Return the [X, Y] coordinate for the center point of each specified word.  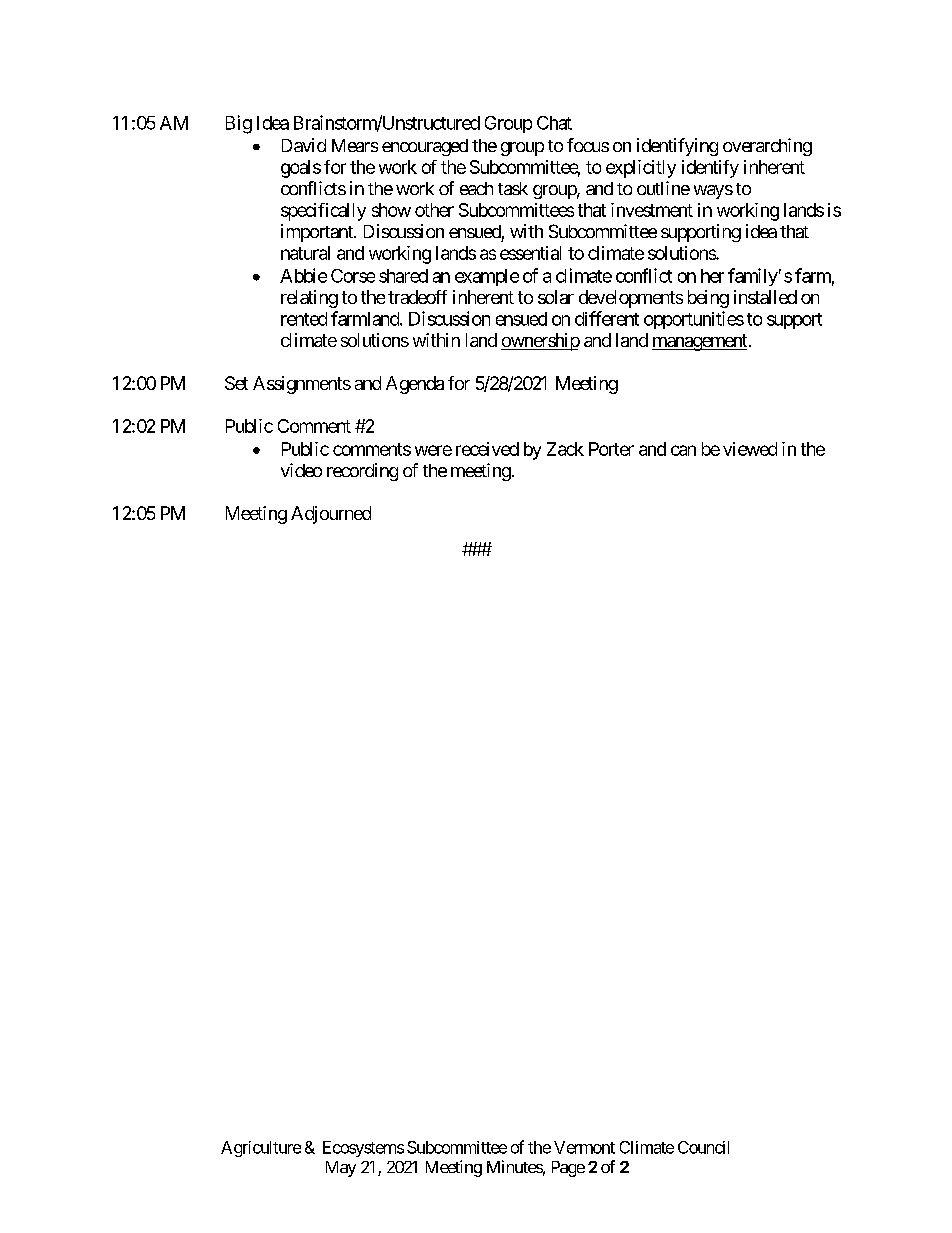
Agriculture [261, 1149]
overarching [767, 147]
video [301, 470]
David [304, 145]
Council [703, 1147]
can [683, 450]
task [513, 188]
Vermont [584, 1147]
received [487, 449]
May [341, 1169]
